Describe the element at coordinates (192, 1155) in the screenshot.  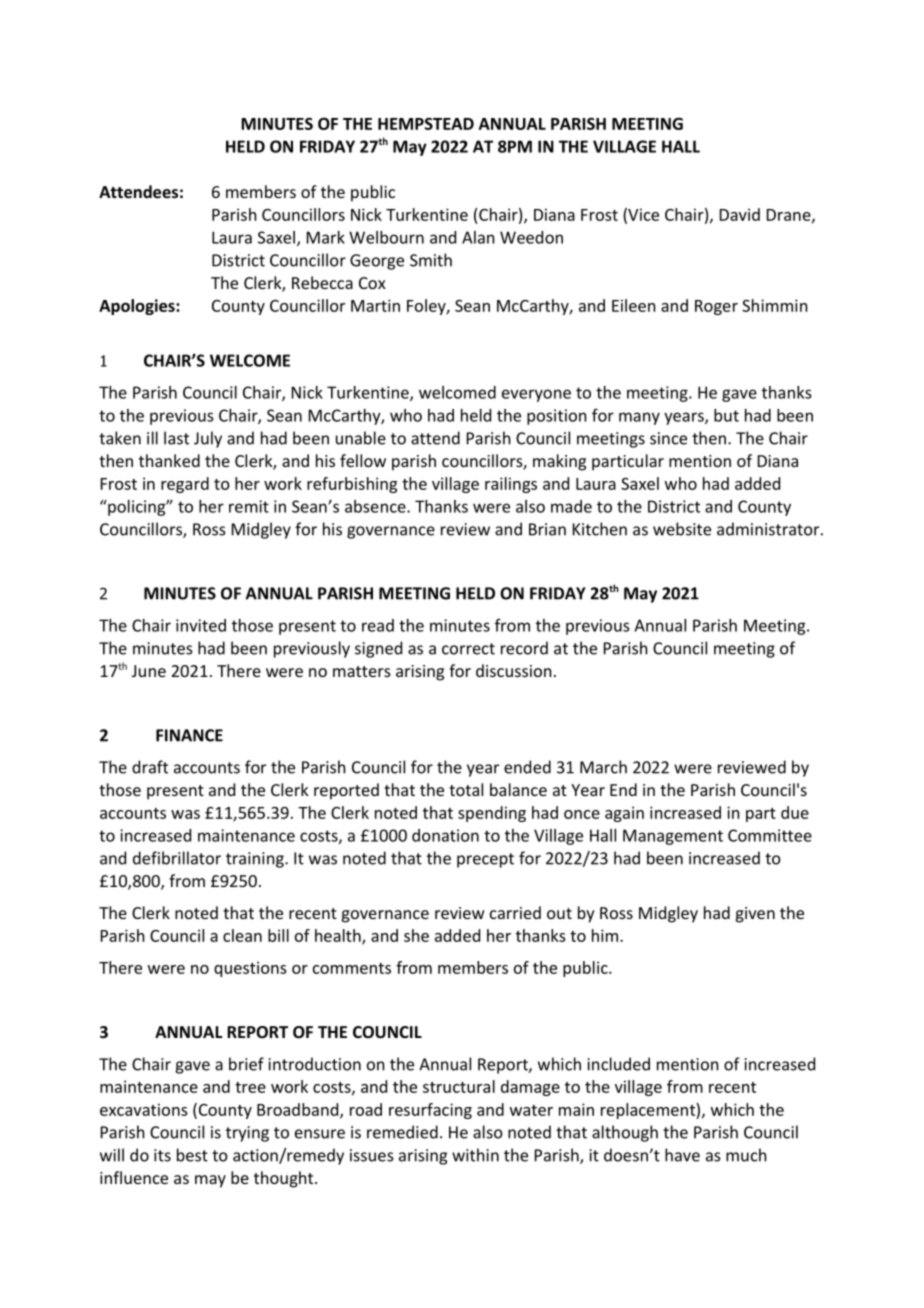
I see `best` at that location.
